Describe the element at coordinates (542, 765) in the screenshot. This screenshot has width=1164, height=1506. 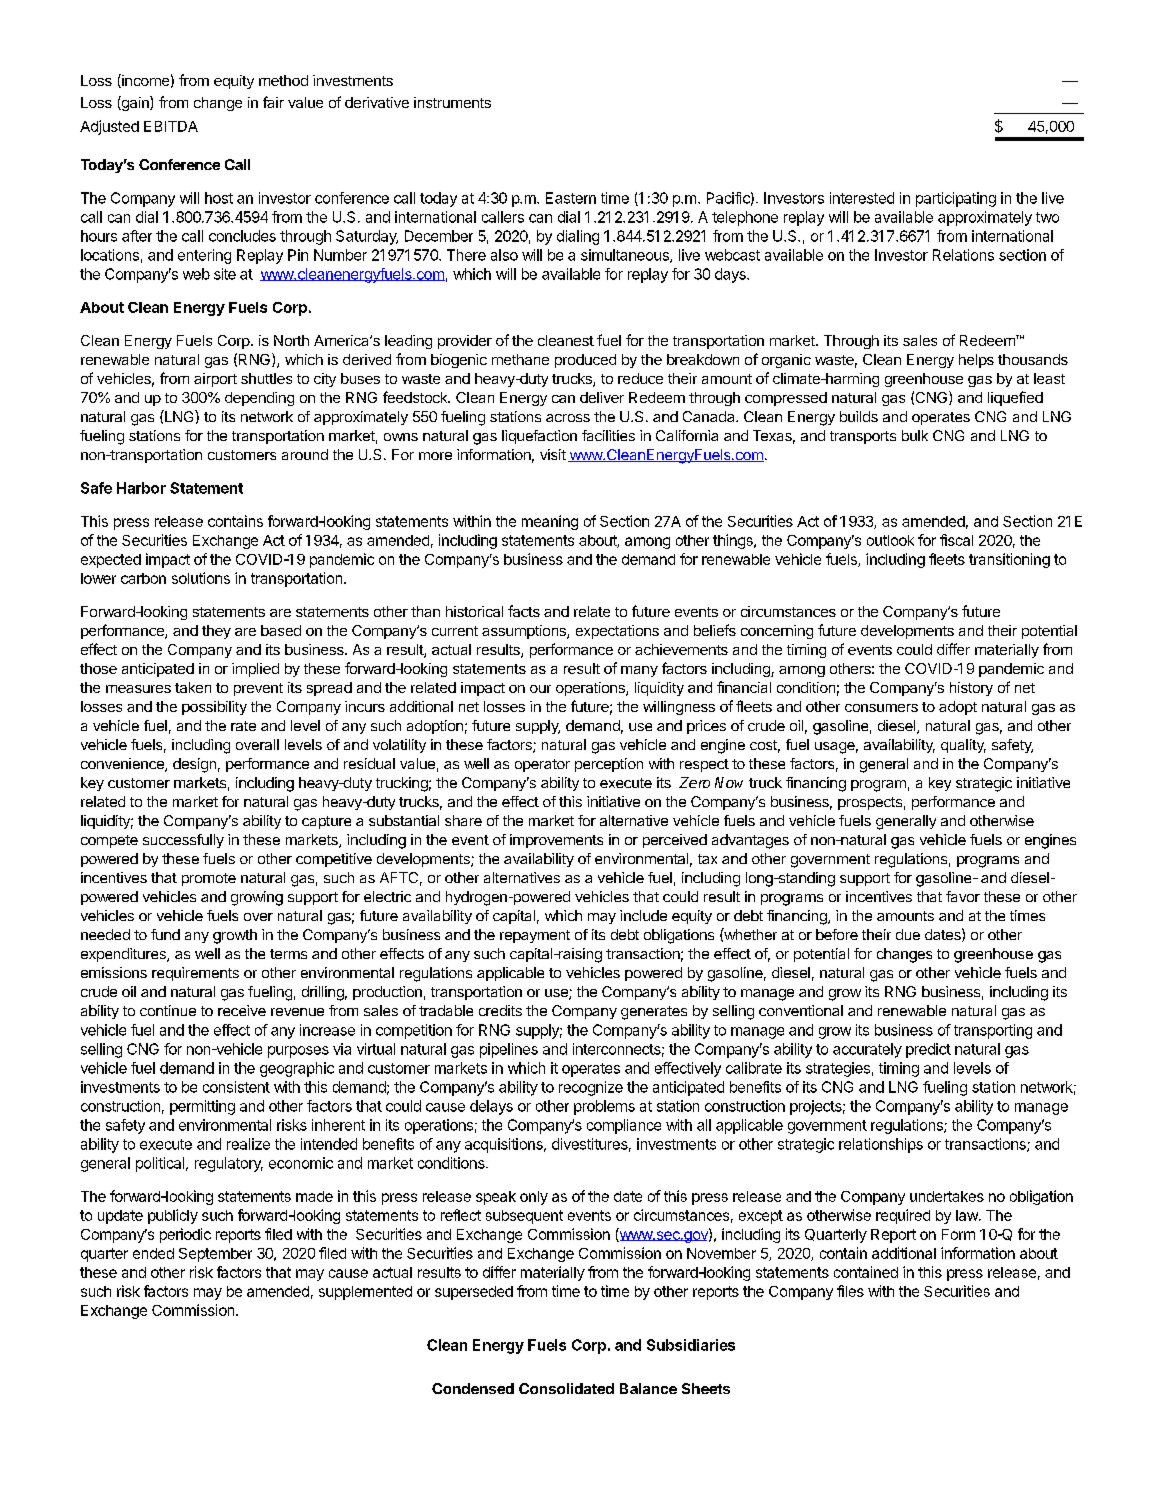
I see `operator` at that location.
